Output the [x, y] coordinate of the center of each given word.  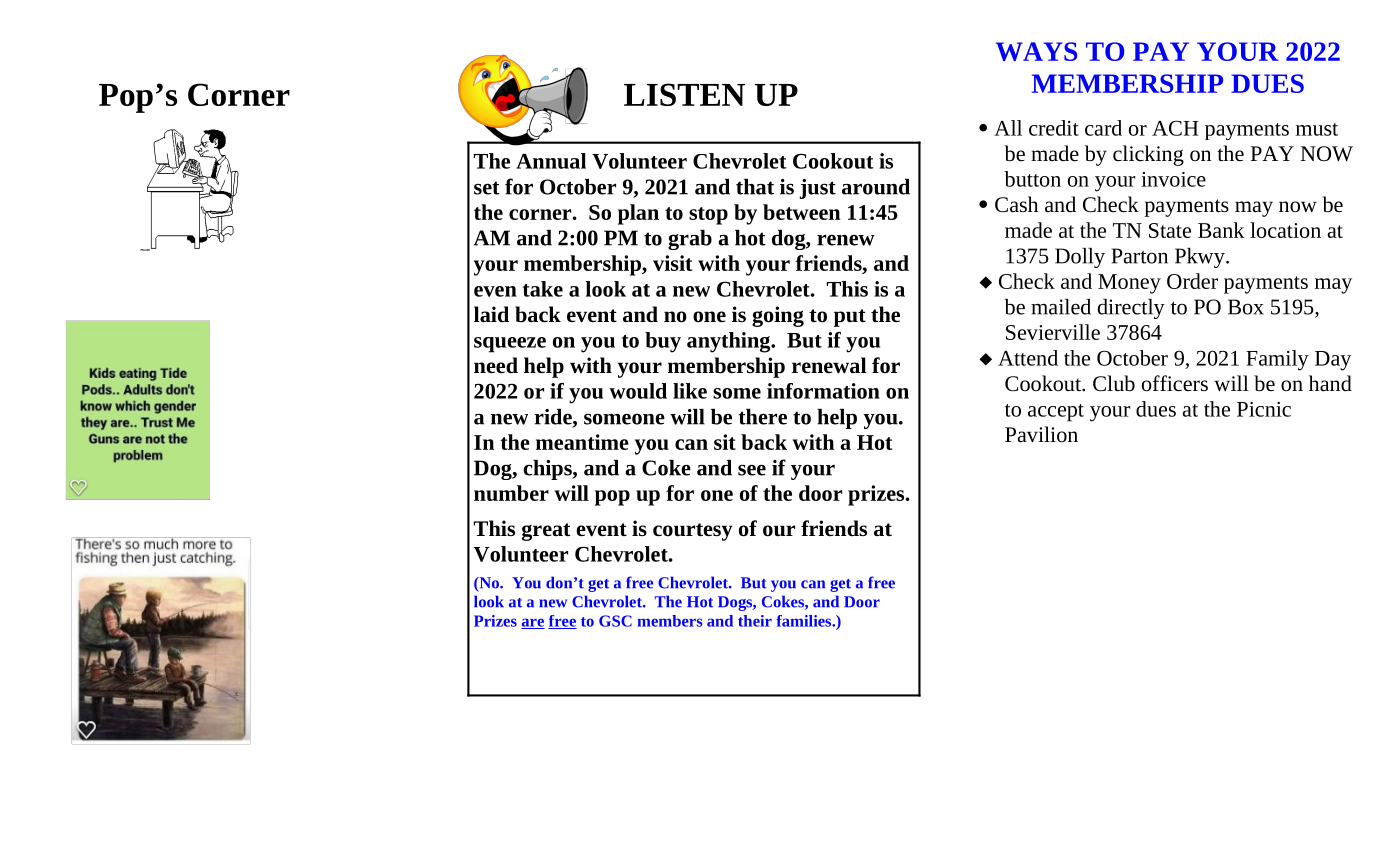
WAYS [1036, 51]
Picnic [1264, 409]
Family [1277, 360]
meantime [582, 442]
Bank [1221, 230]
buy [663, 342]
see [752, 470]
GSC [615, 621]
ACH [1175, 128]
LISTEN [684, 94]
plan [638, 214]
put [850, 318]
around [876, 187]
